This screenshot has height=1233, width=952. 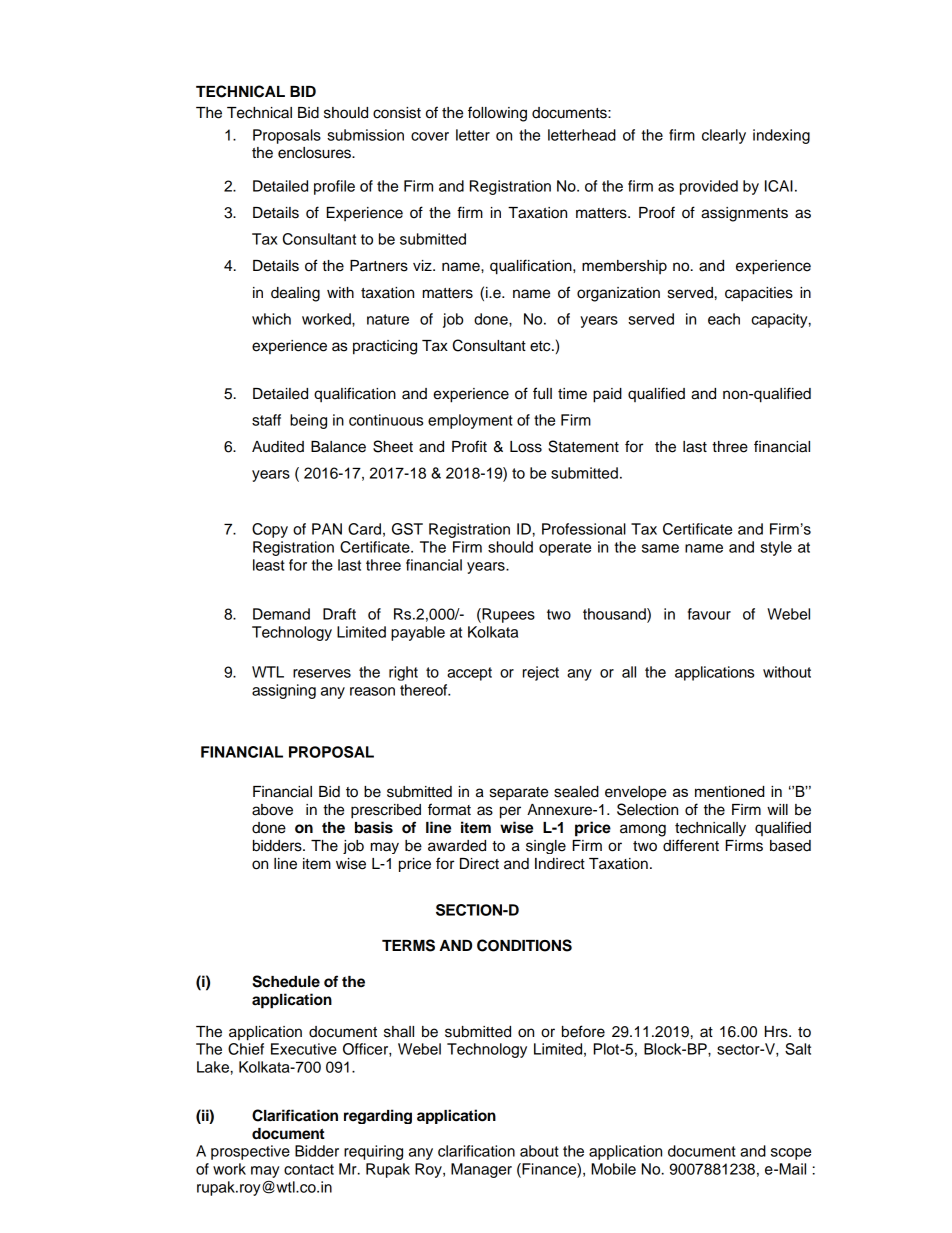 What do you see at coordinates (250, 1152) in the screenshot?
I see `prospective` at bounding box center [250, 1152].
